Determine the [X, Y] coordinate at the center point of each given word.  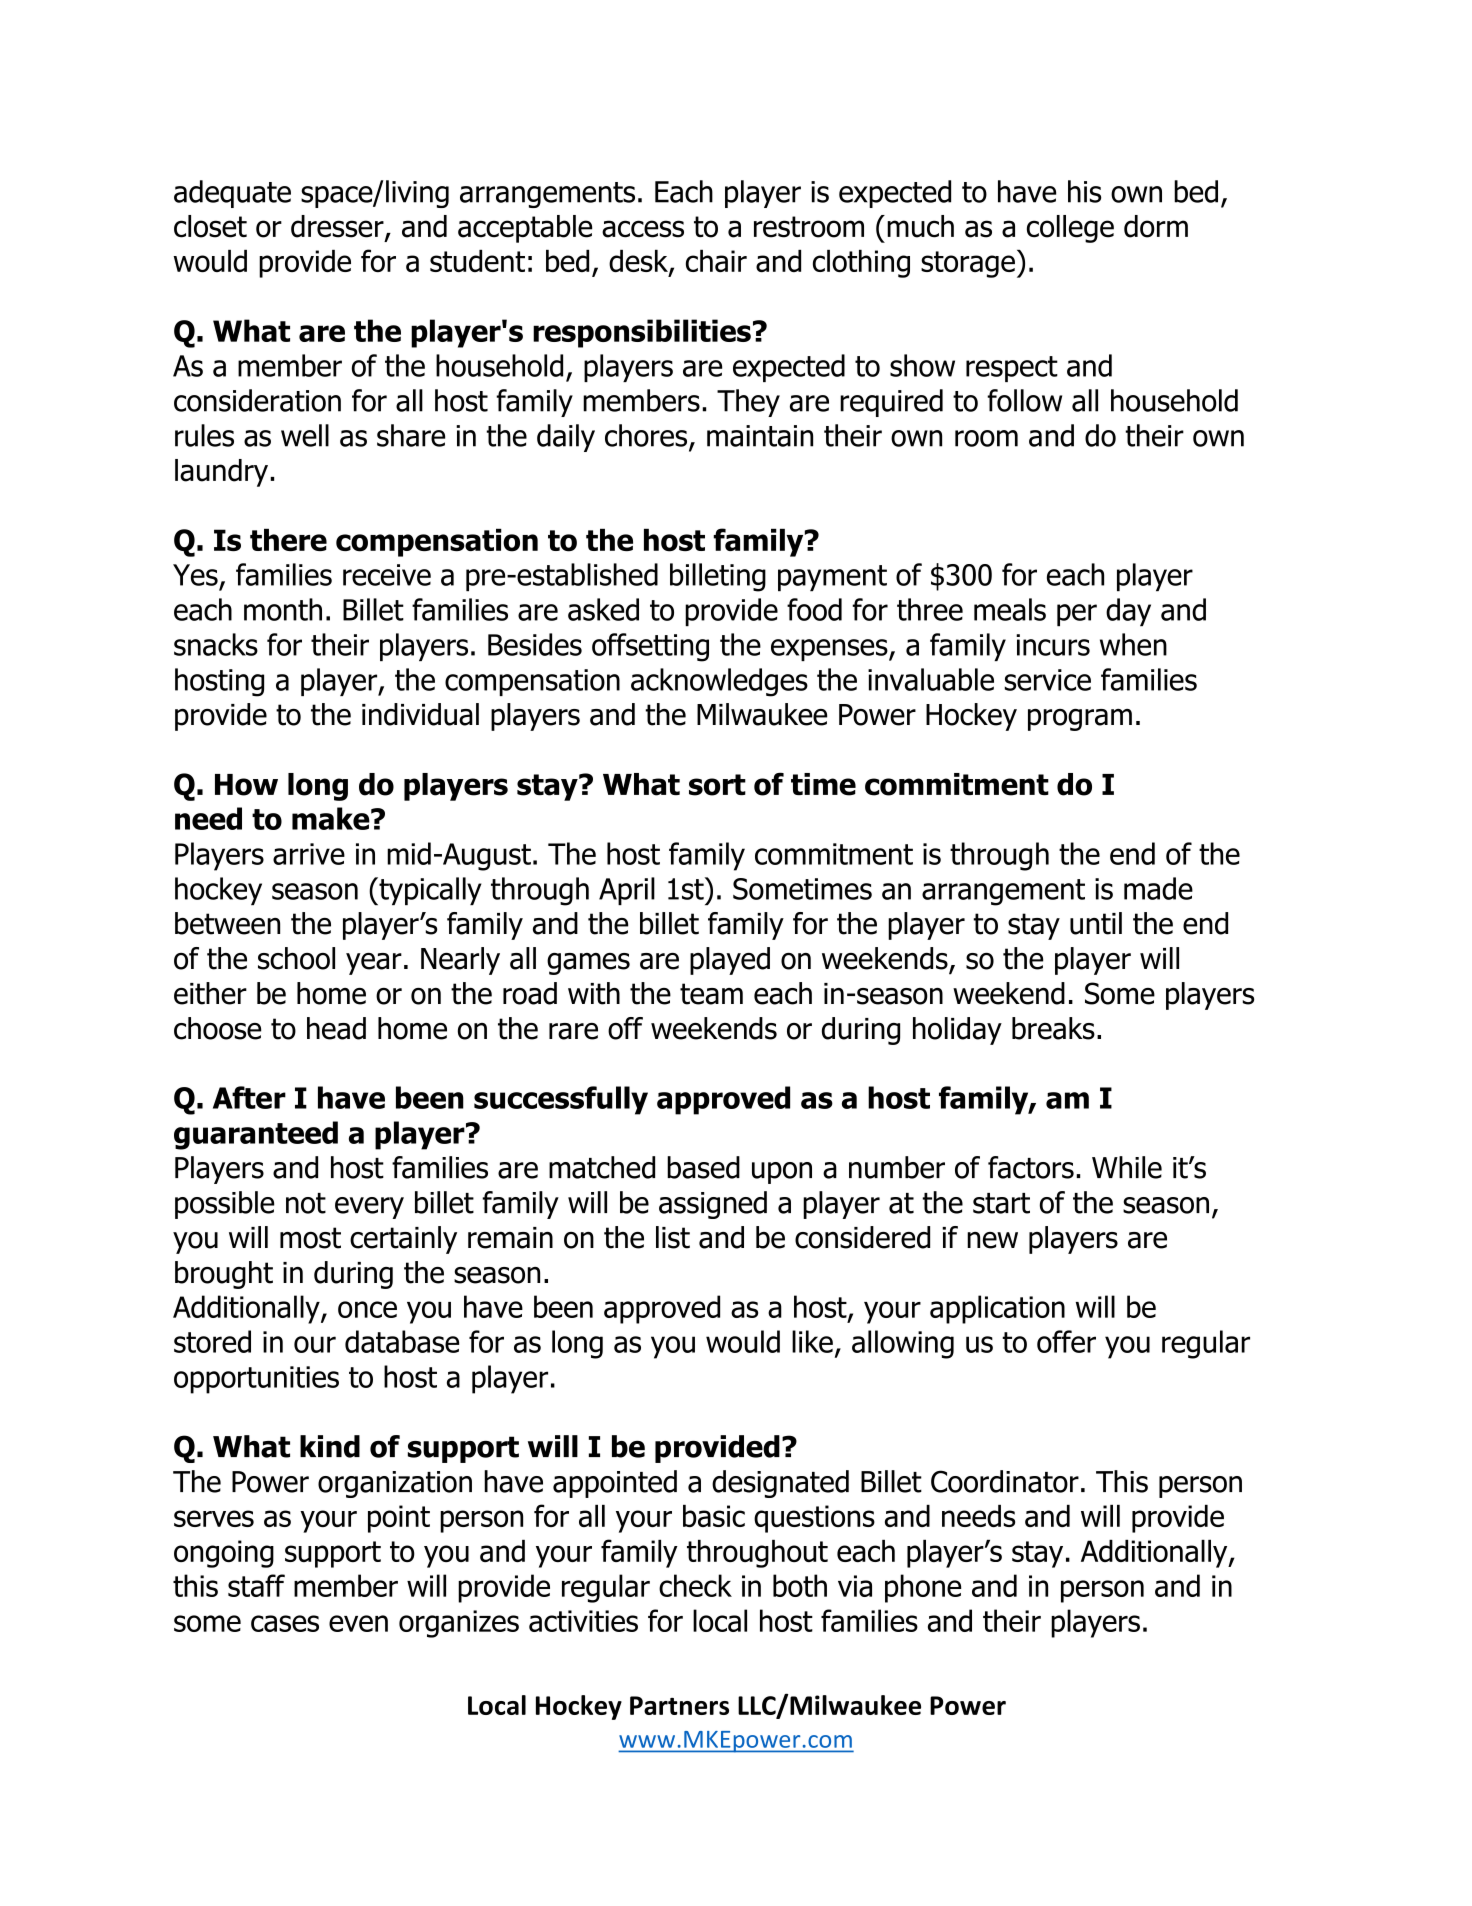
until [1096, 923]
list [673, 1237]
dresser [338, 227]
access [643, 229]
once [367, 1309]
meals [1010, 609]
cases [285, 1623]
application [997, 1309]
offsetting [650, 647]
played [730, 961]
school [296, 958]
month [283, 609]
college [1070, 229]
